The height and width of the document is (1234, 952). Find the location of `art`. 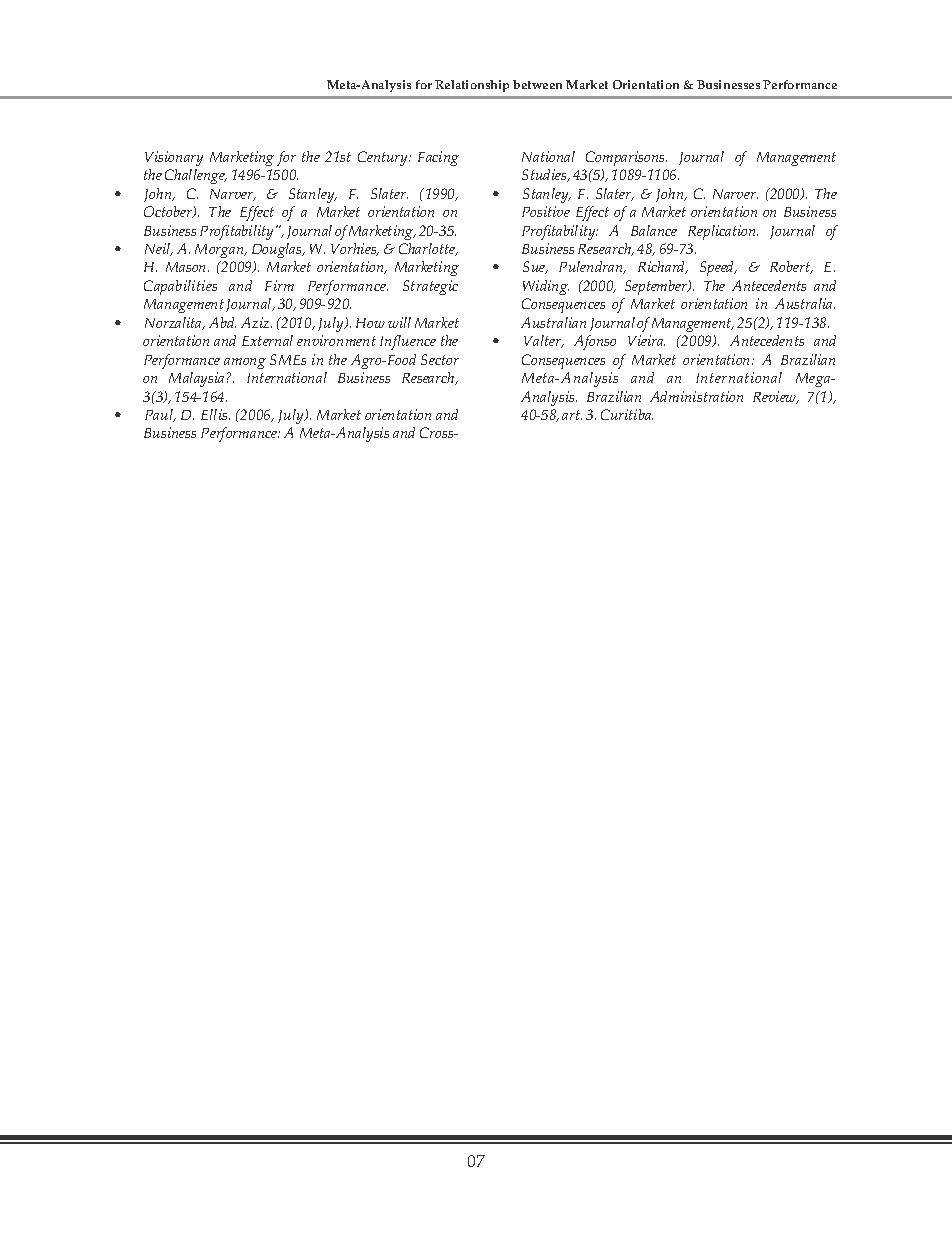

art is located at coordinates (572, 415).
